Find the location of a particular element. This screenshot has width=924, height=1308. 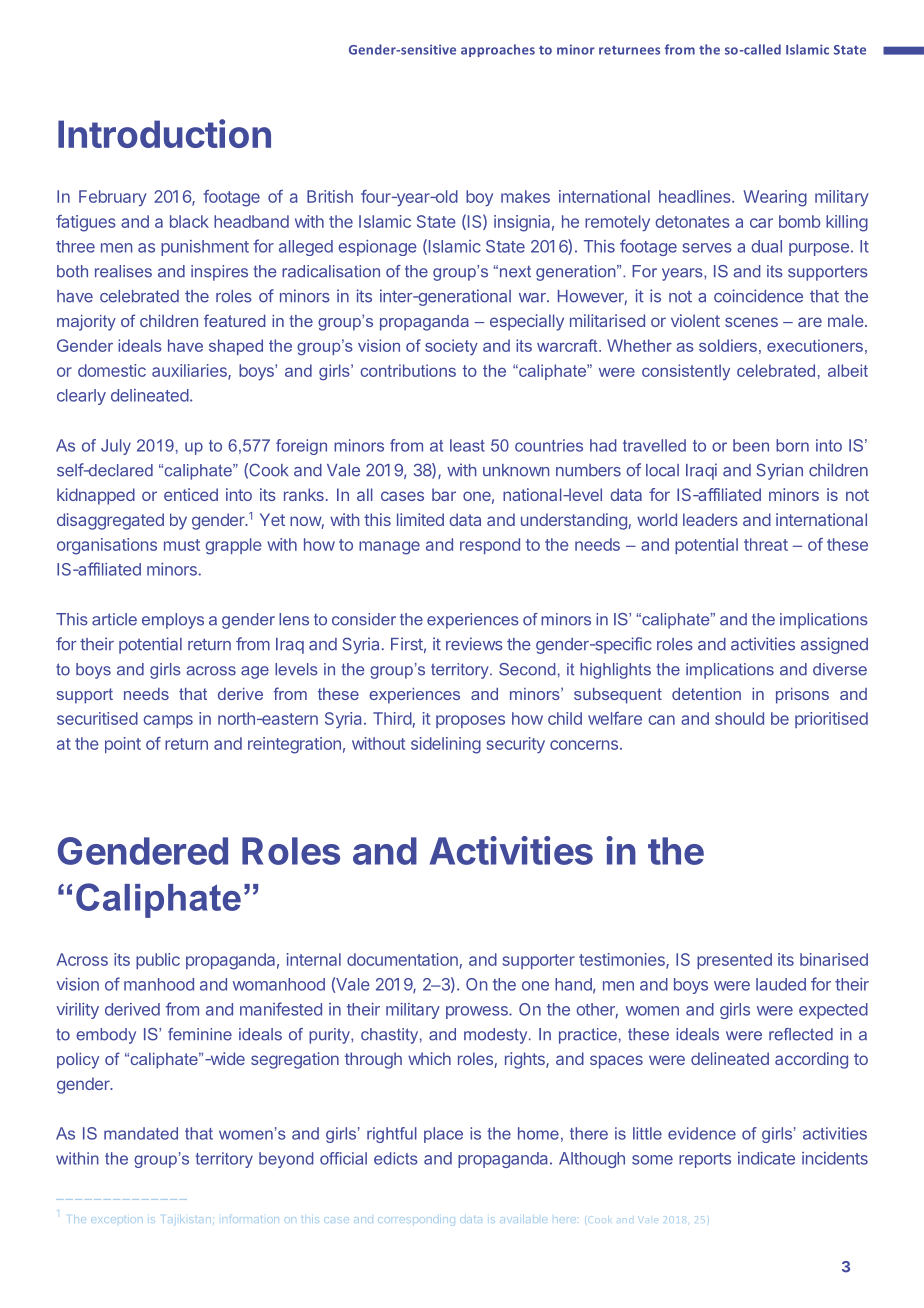

assigned is located at coordinates (834, 645).
